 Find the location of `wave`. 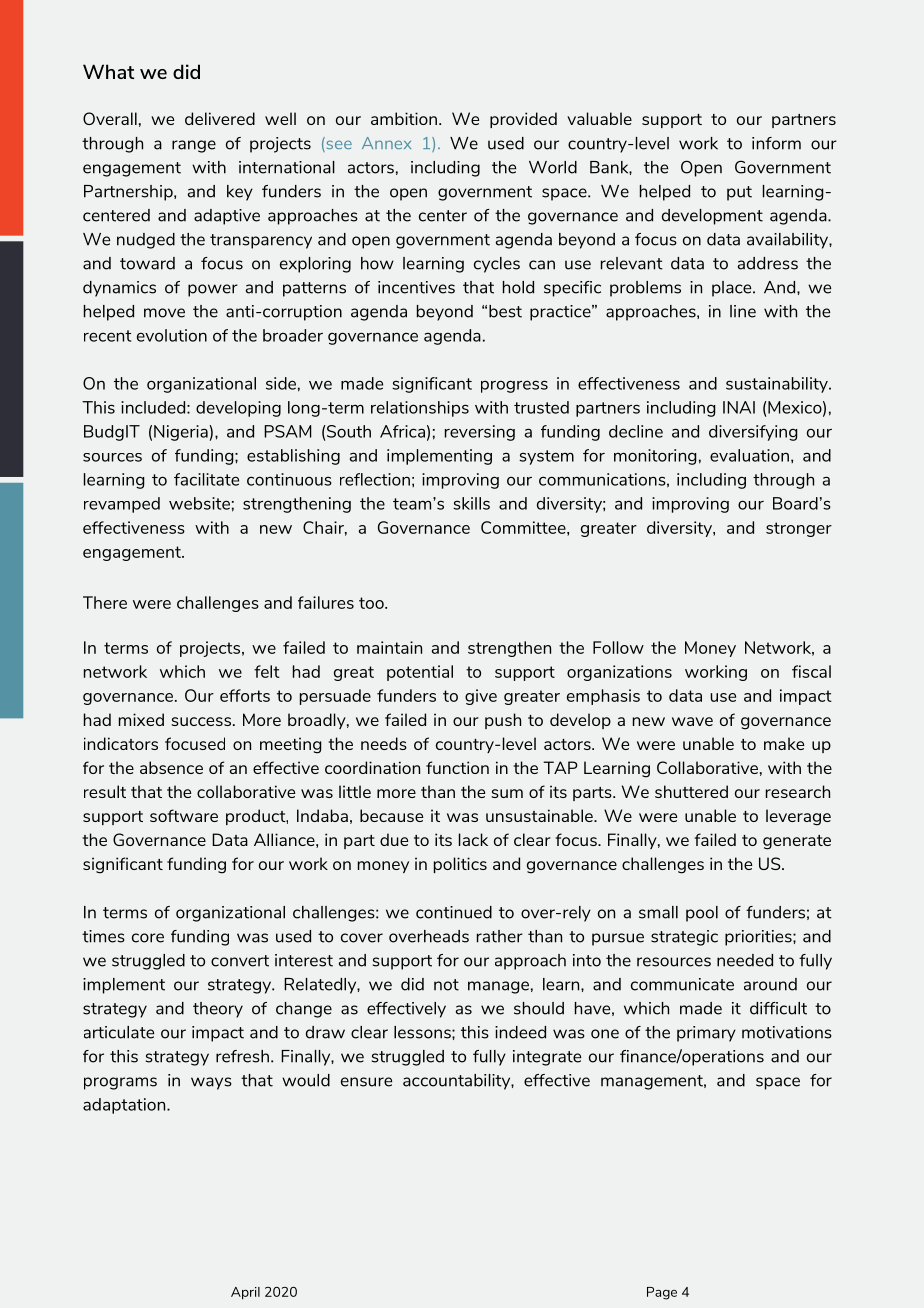

wave is located at coordinates (692, 721).
